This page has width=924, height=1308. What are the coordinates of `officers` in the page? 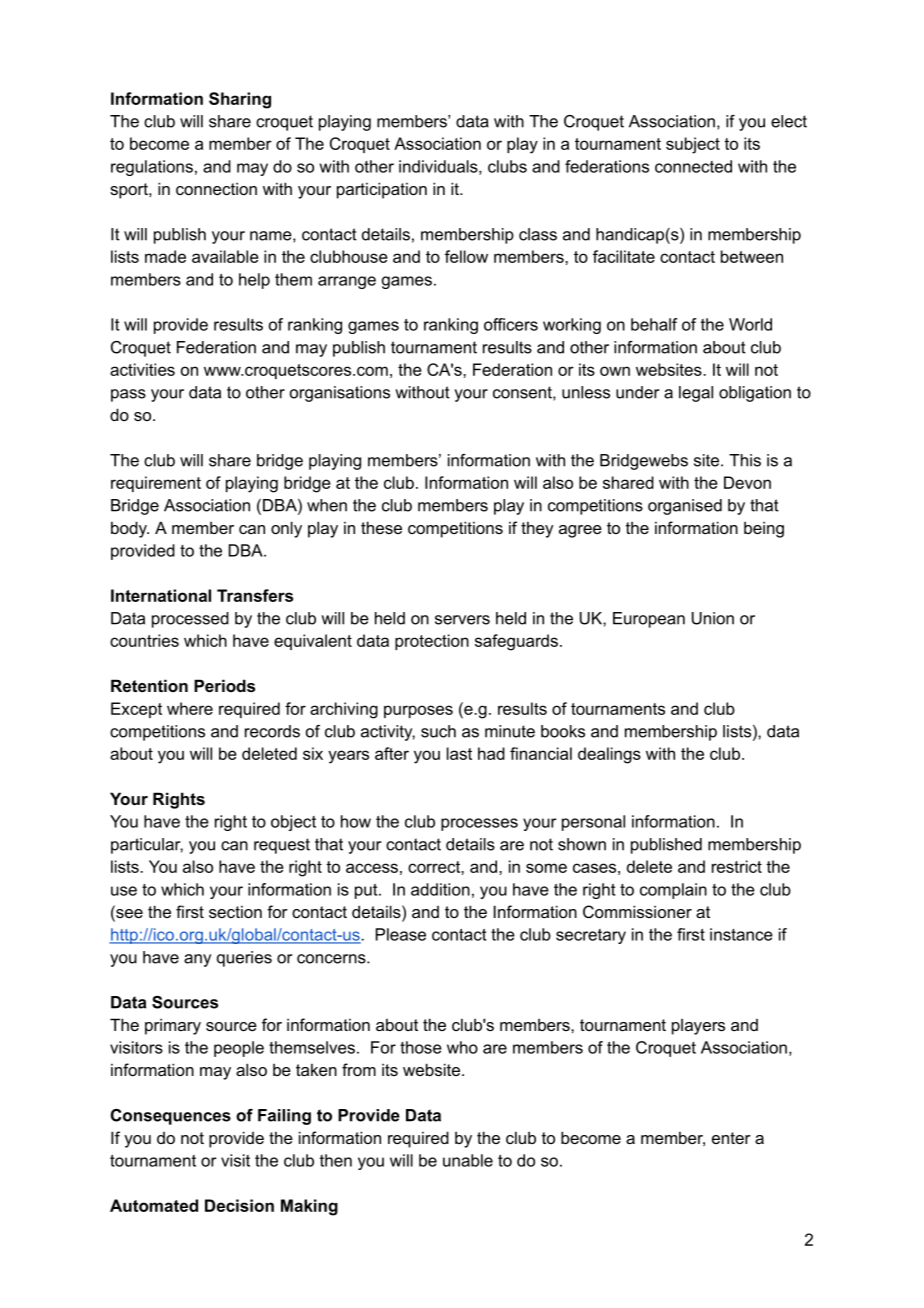 It's located at (511, 324).
